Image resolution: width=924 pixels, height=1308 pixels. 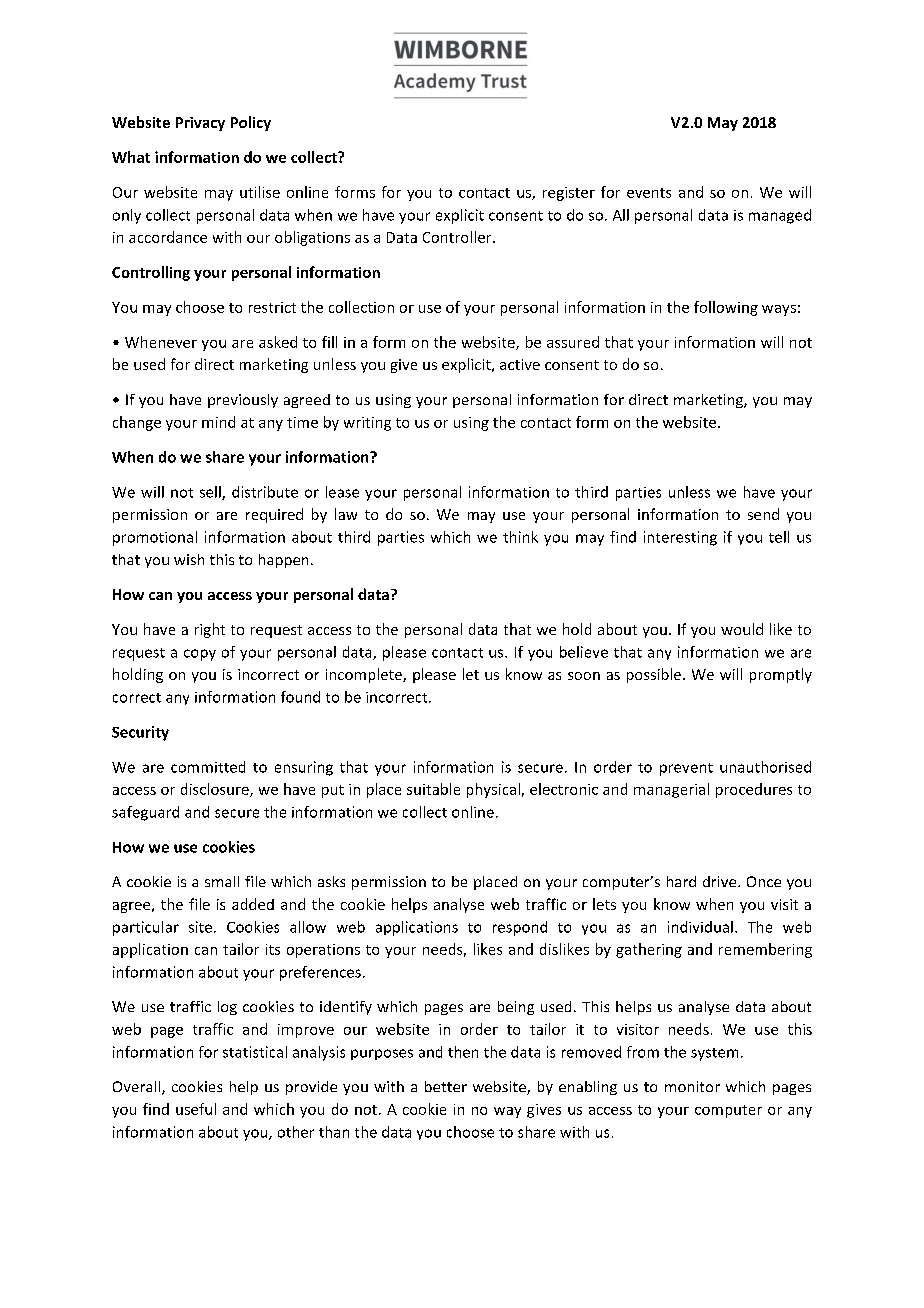 What do you see at coordinates (222, 881) in the image?
I see `small` at bounding box center [222, 881].
